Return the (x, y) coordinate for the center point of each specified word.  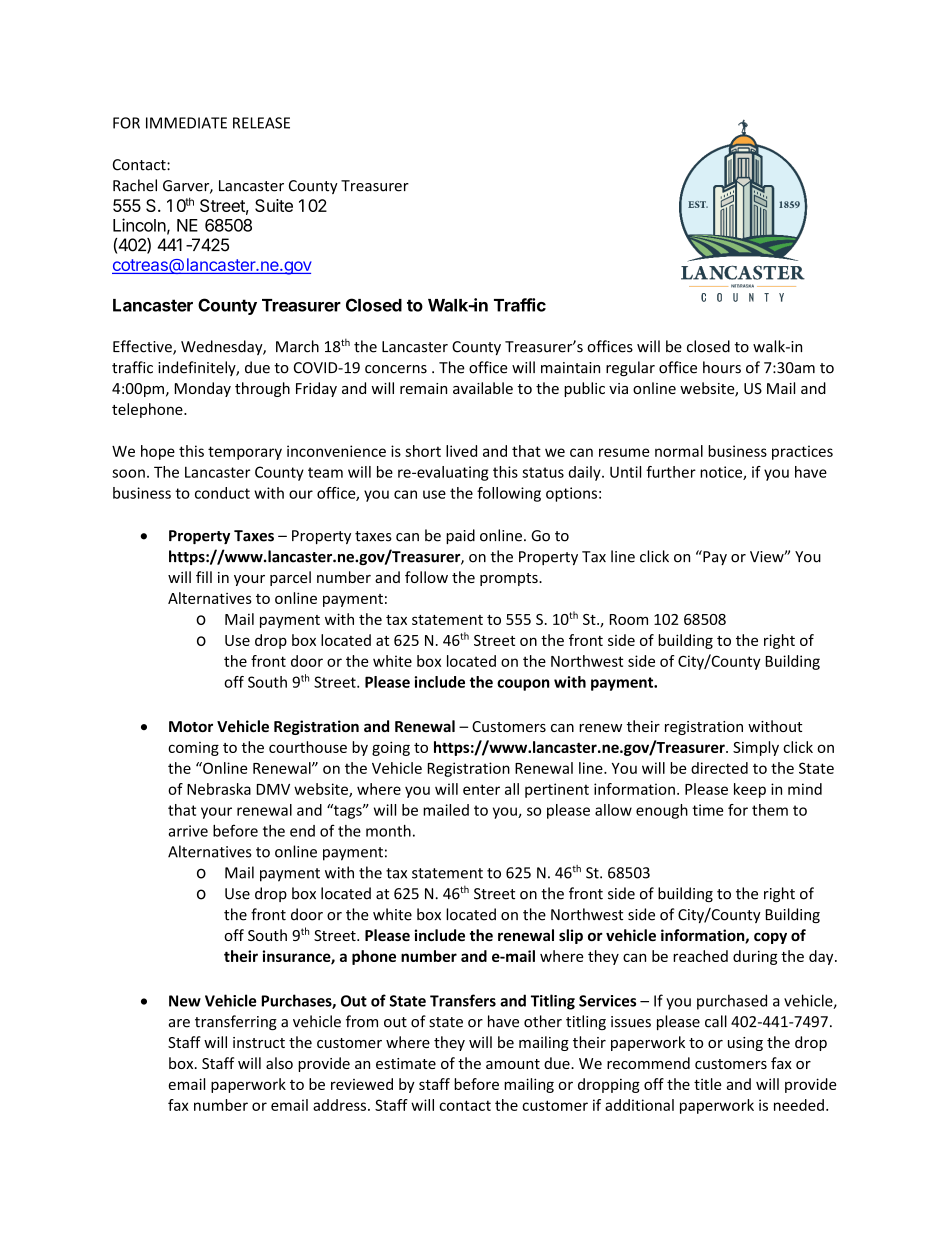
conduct (222, 493)
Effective (143, 347)
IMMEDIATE (186, 123)
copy (770, 938)
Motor (191, 726)
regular (630, 368)
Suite (274, 205)
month (388, 831)
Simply (756, 748)
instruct (259, 1042)
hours (722, 367)
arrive (188, 831)
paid (460, 536)
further (671, 472)
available (483, 388)
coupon (523, 685)
